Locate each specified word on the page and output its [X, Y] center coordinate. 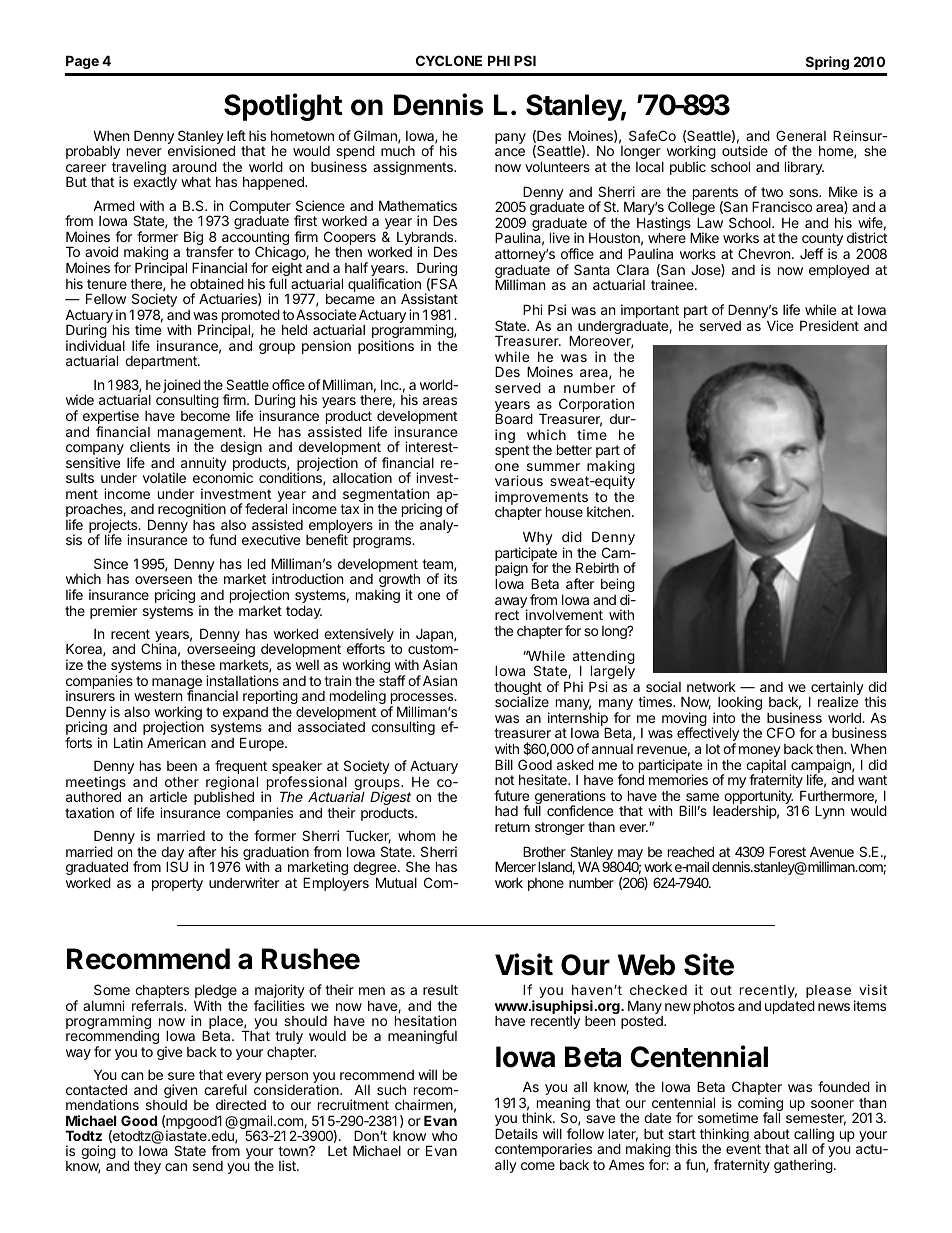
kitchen [608, 511]
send [208, 1166]
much [398, 151]
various [519, 480]
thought [518, 690]
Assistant [429, 298]
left [236, 135]
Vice [780, 325]
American [176, 742]
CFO [781, 732]
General [801, 135]
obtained [217, 283]
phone [546, 884]
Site [709, 964]
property [177, 884]
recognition [192, 510]
